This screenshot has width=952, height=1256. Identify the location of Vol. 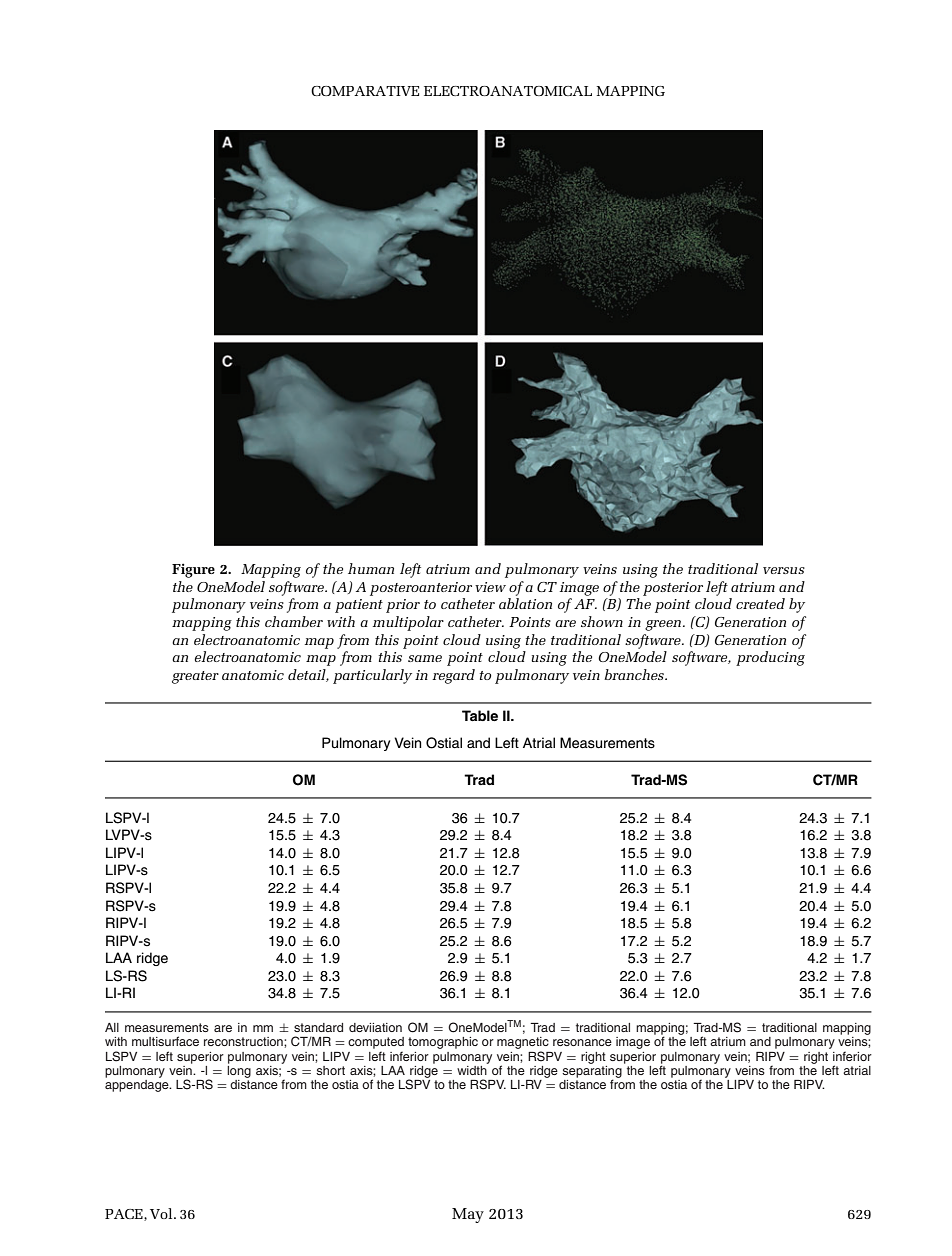
(162, 1213).
